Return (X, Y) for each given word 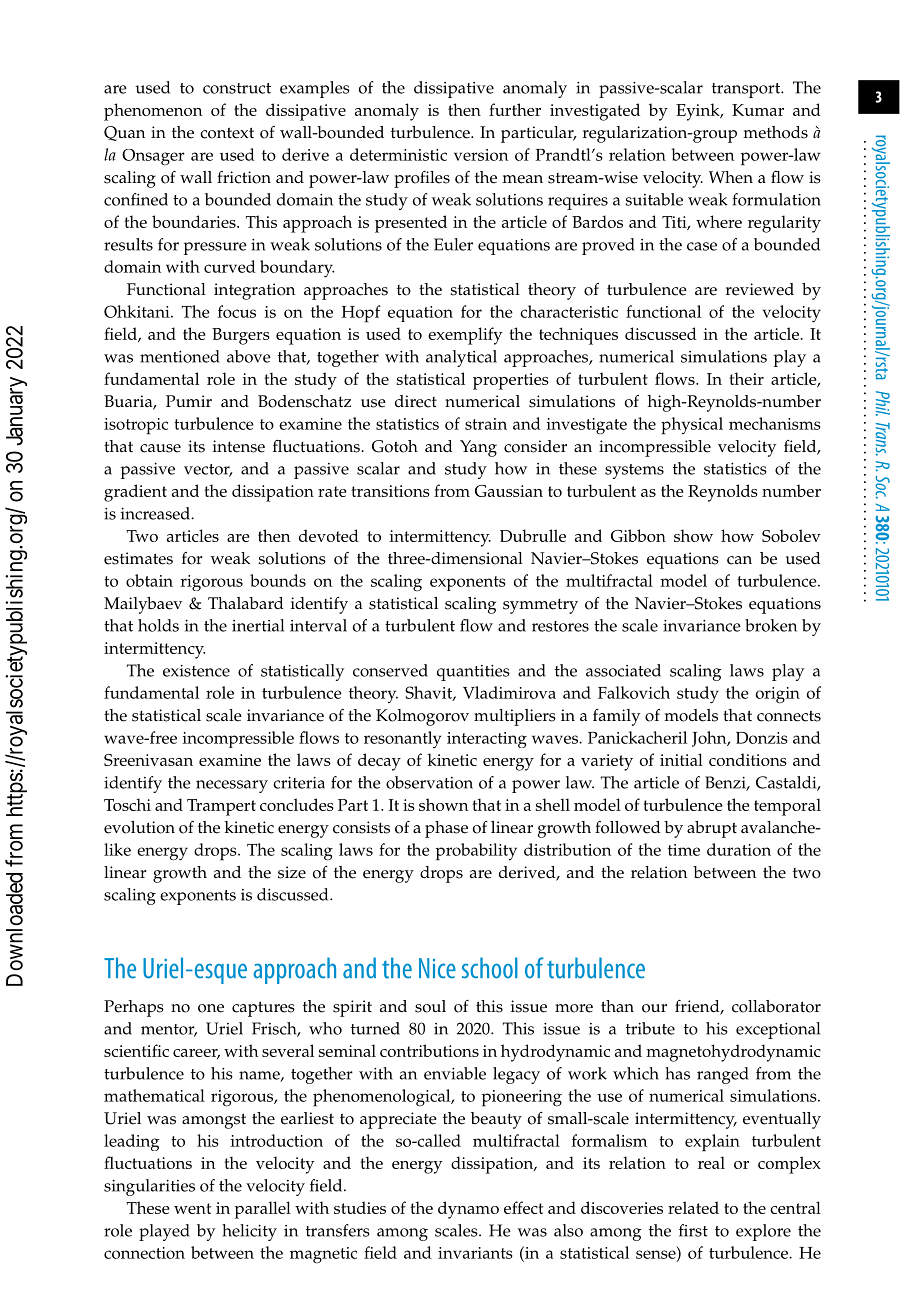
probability (476, 852)
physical (692, 426)
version (481, 155)
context (227, 133)
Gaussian (509, 491)
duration (739, 849)
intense (239, 446)
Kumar (758, 110)
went (192, 1208)
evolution (139, 827)
